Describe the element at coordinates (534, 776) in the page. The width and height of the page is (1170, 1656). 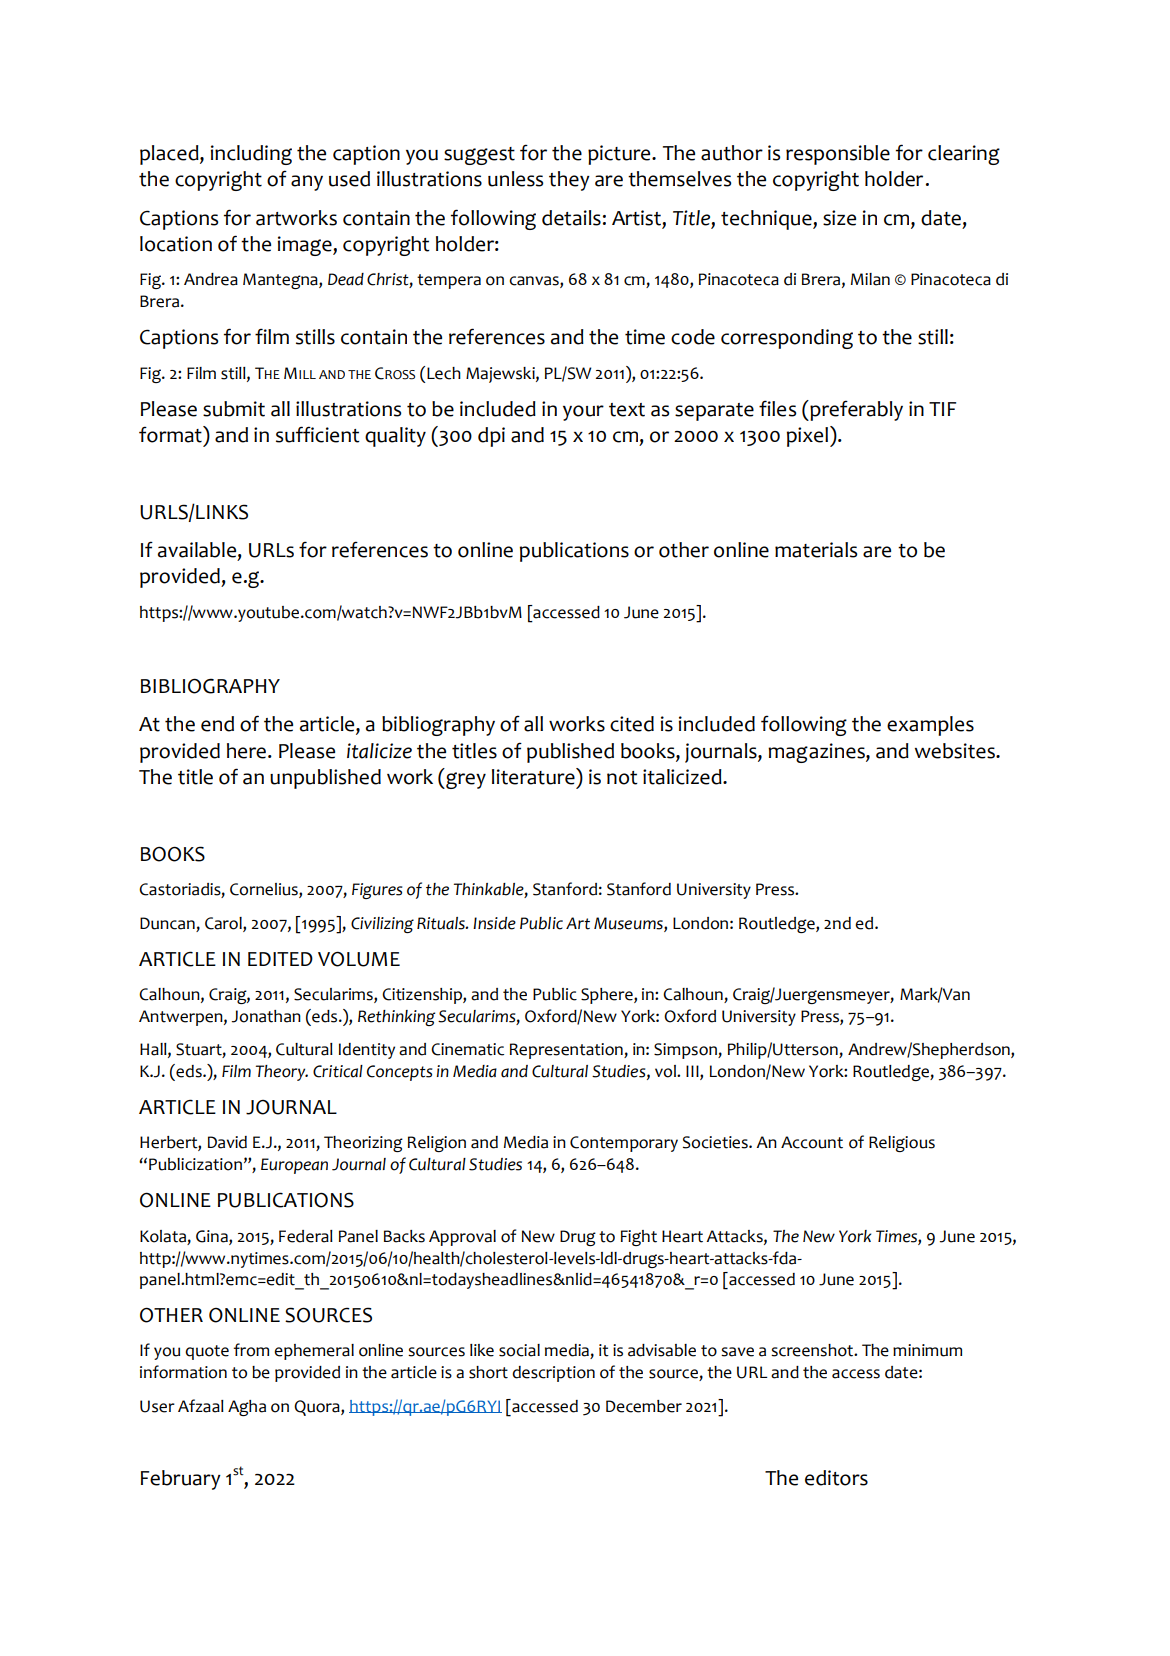
I see `literature` at that location.
